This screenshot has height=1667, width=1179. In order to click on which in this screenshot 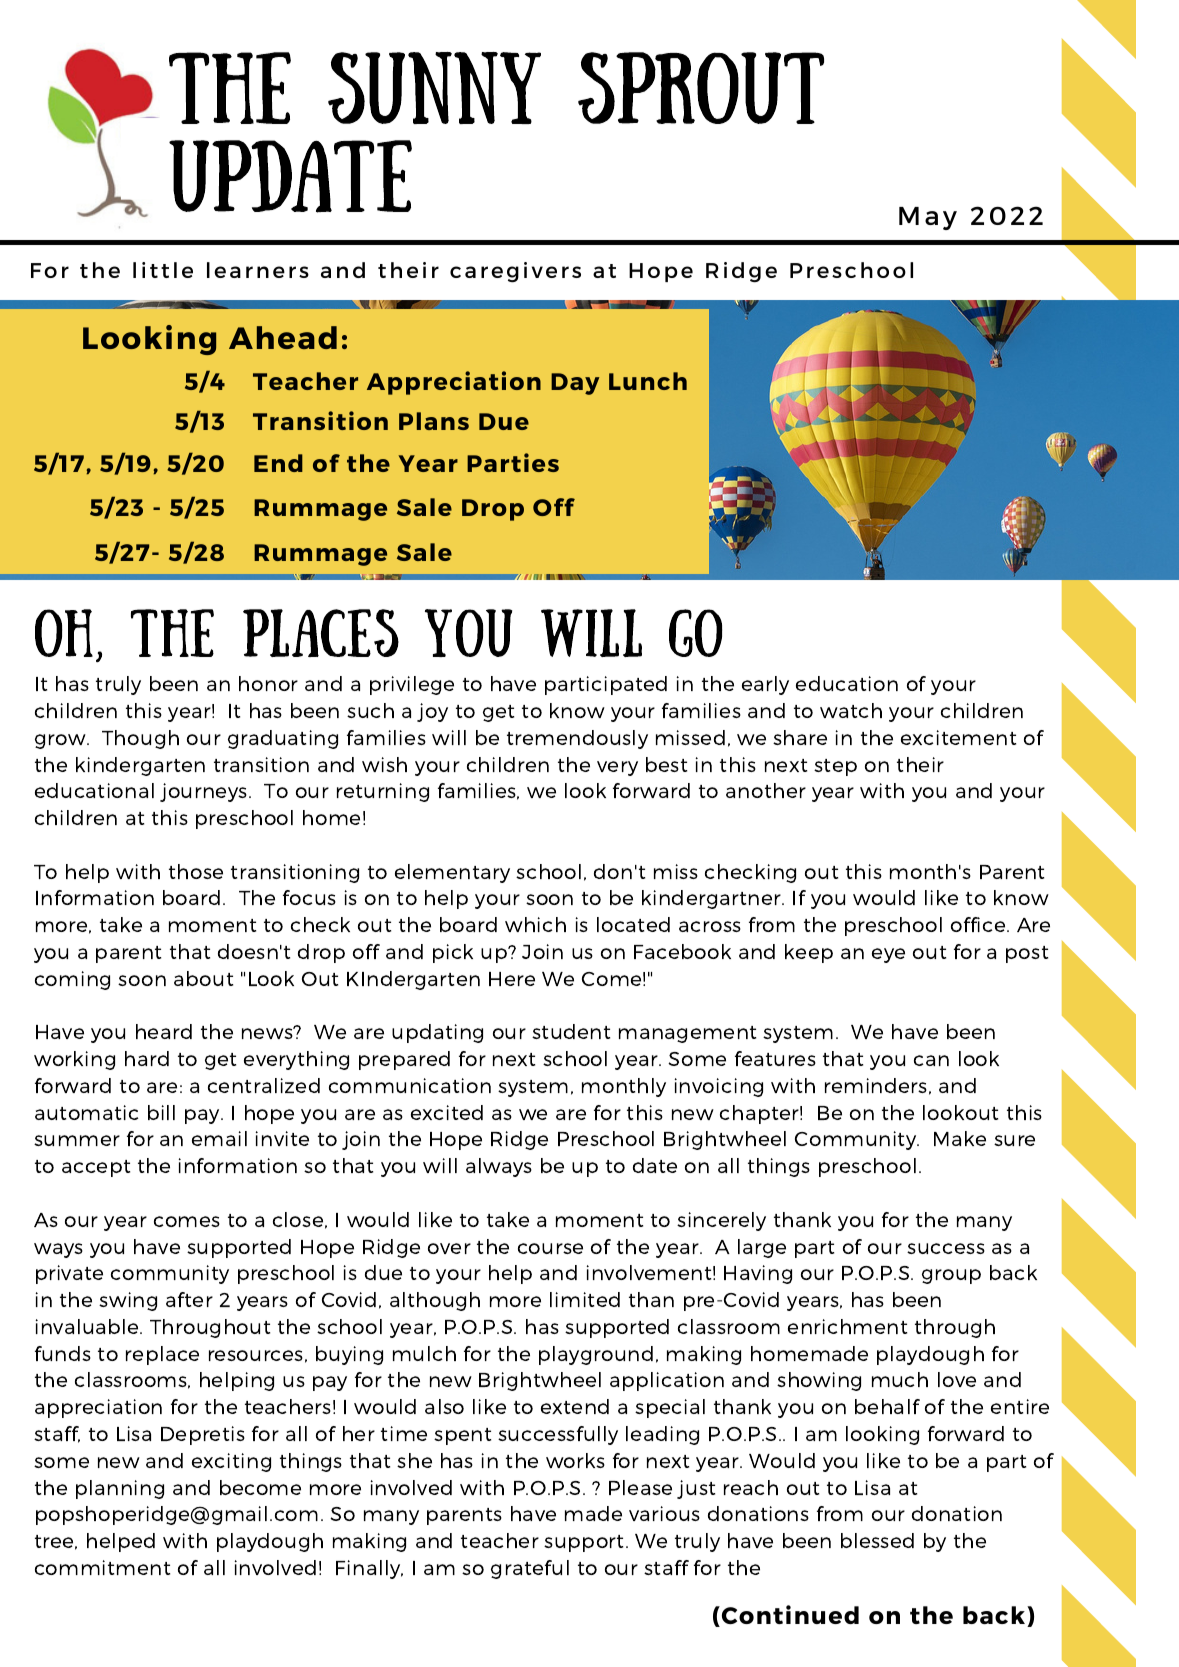, I will do `click(535, 924)`.
